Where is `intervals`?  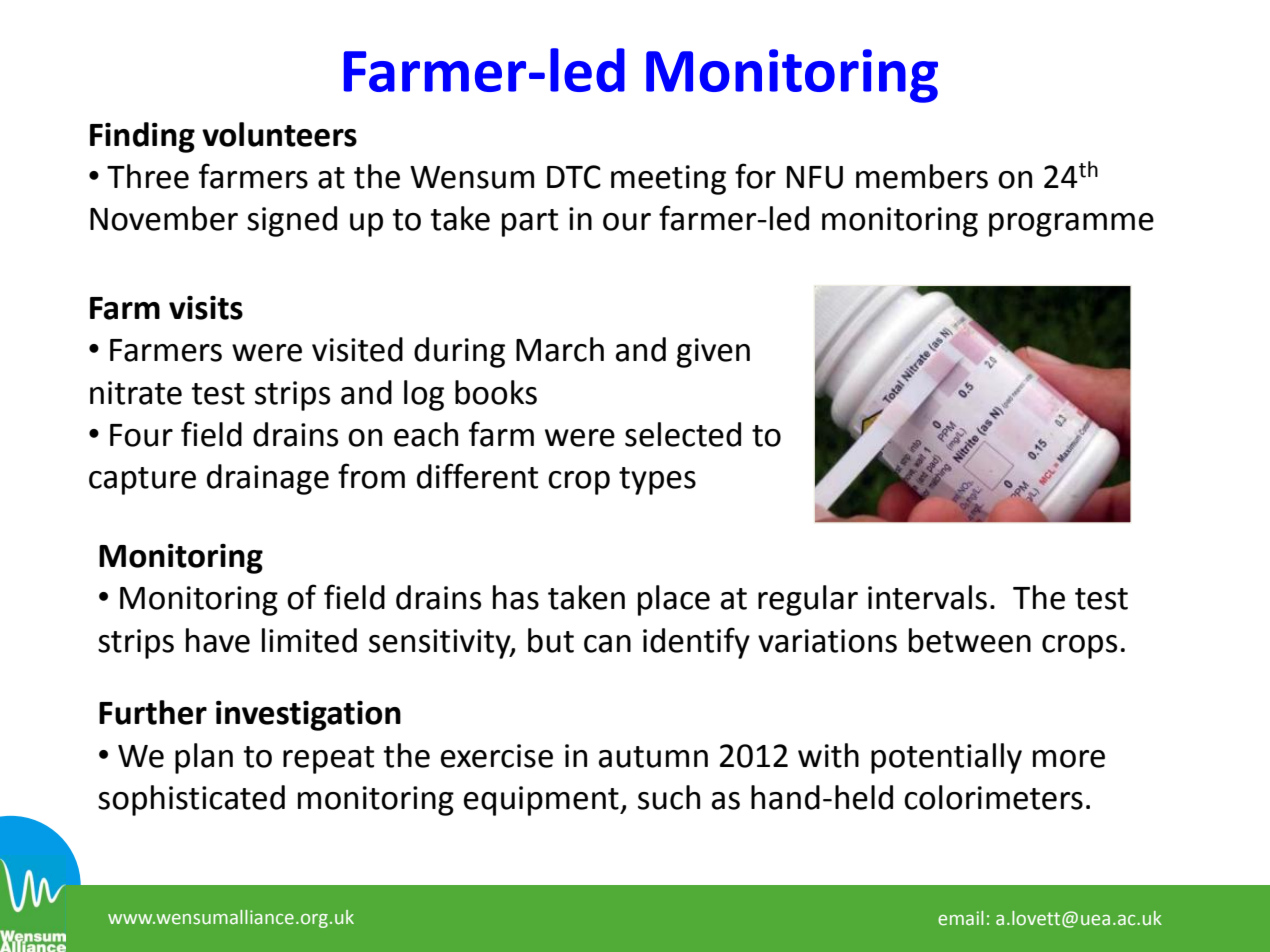
intervals is located at coordinates (927, 597).
